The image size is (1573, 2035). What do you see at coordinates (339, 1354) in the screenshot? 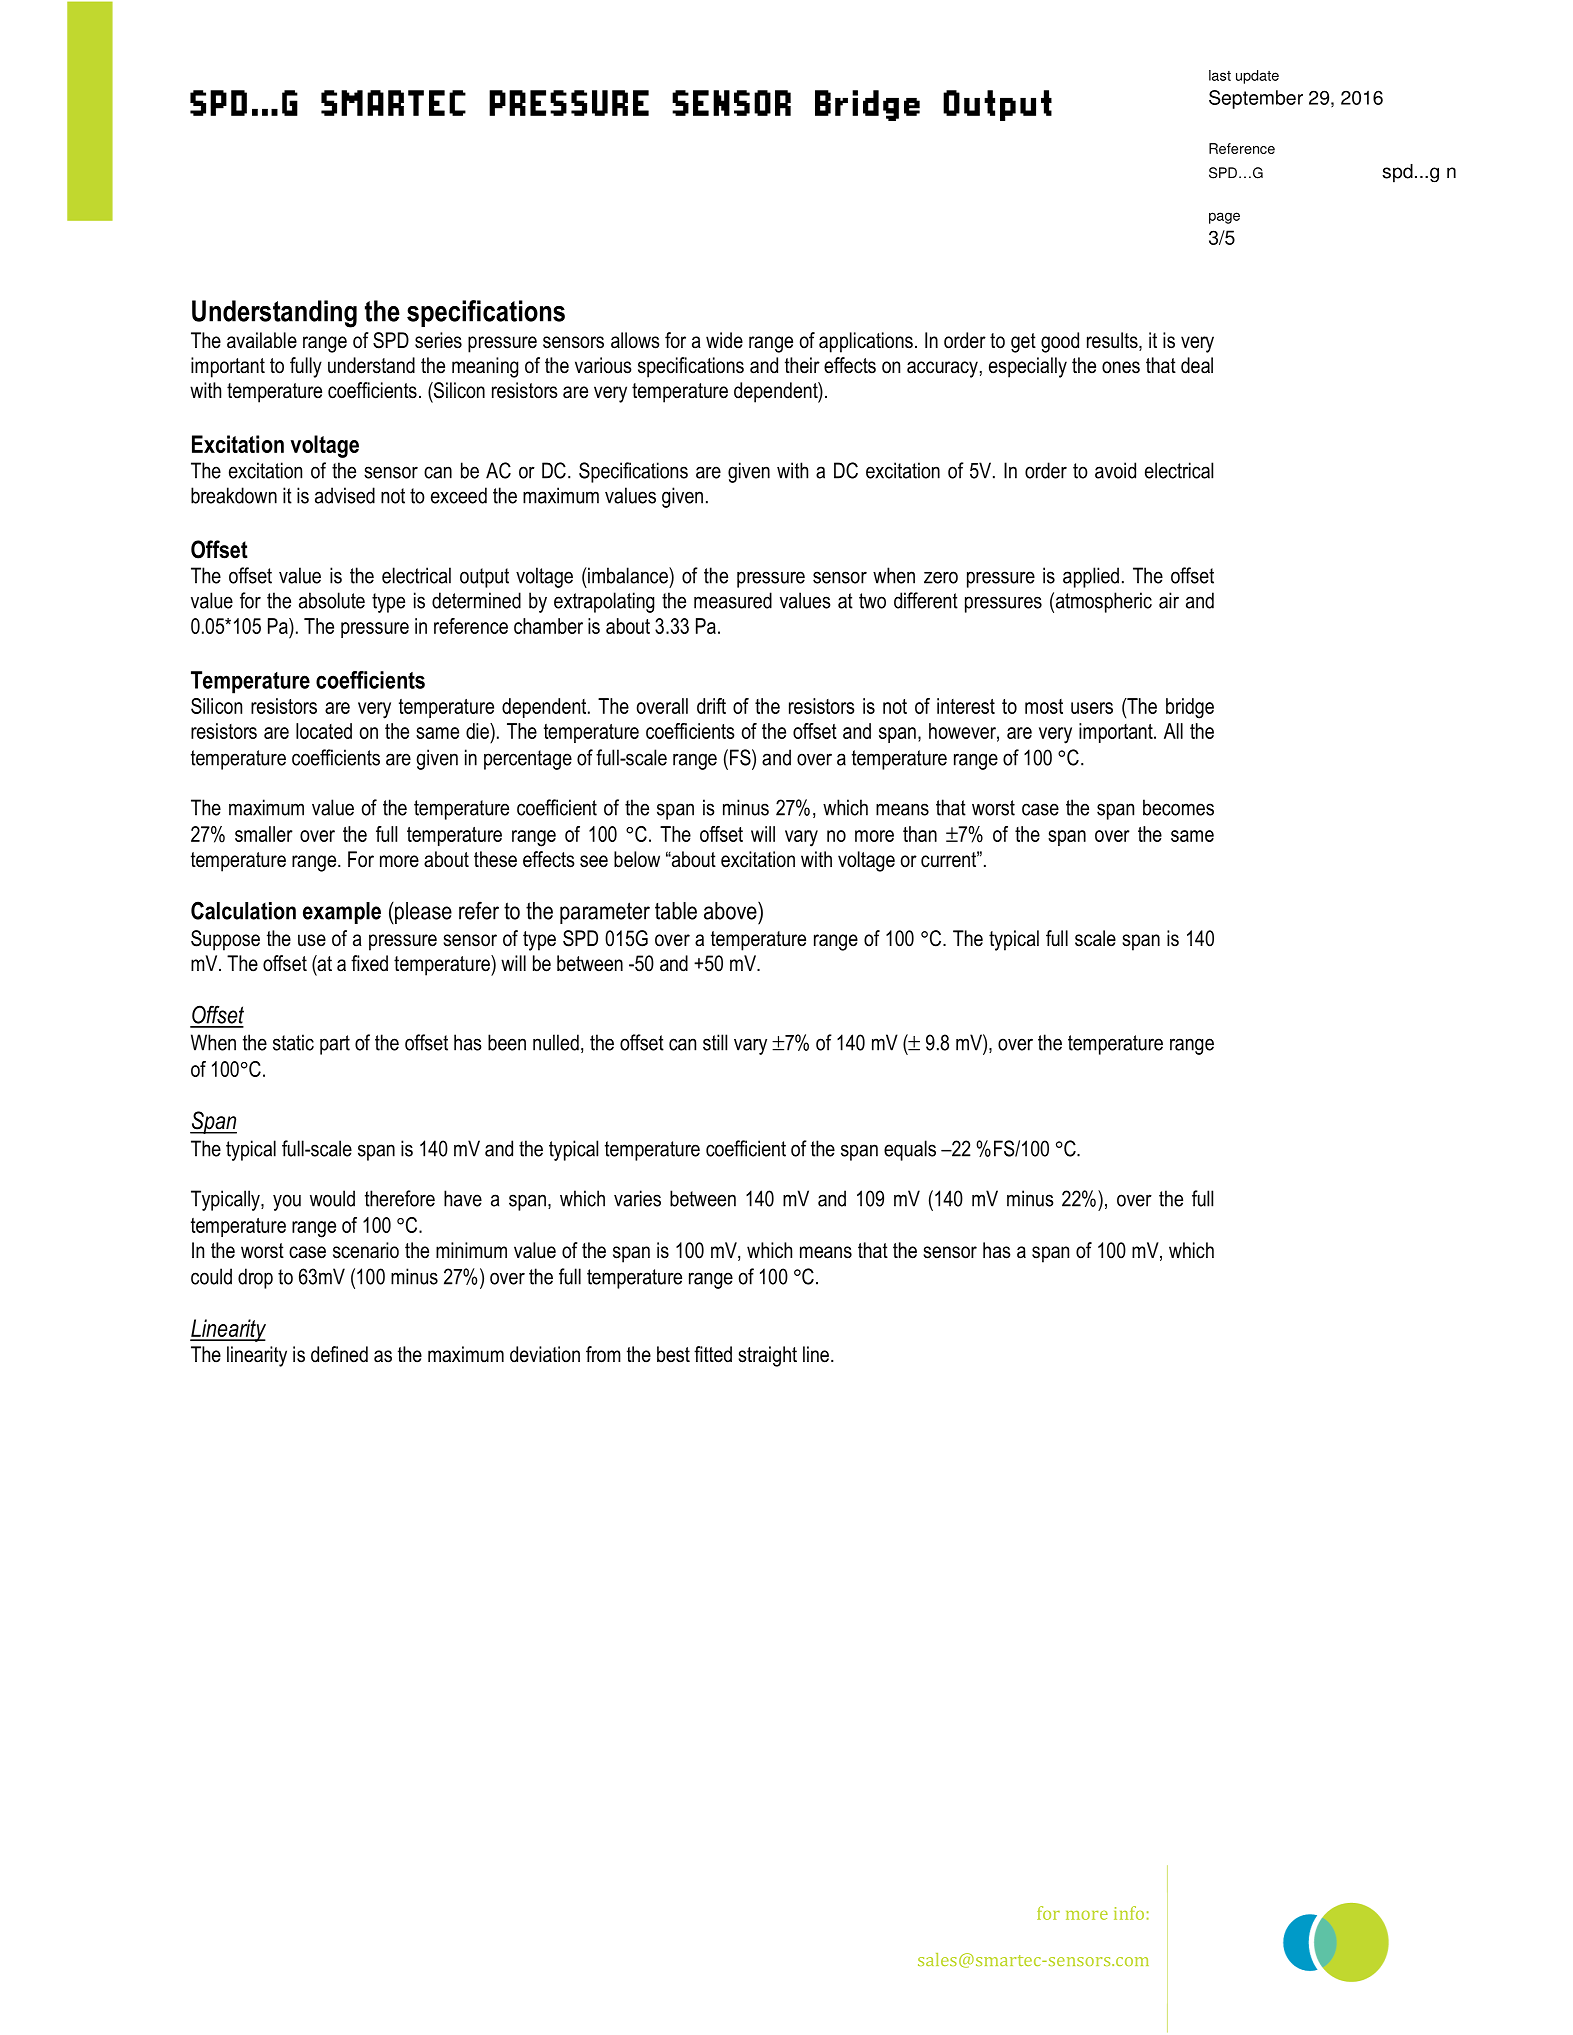
I see `defined` at bounding box center [339, 1354].
